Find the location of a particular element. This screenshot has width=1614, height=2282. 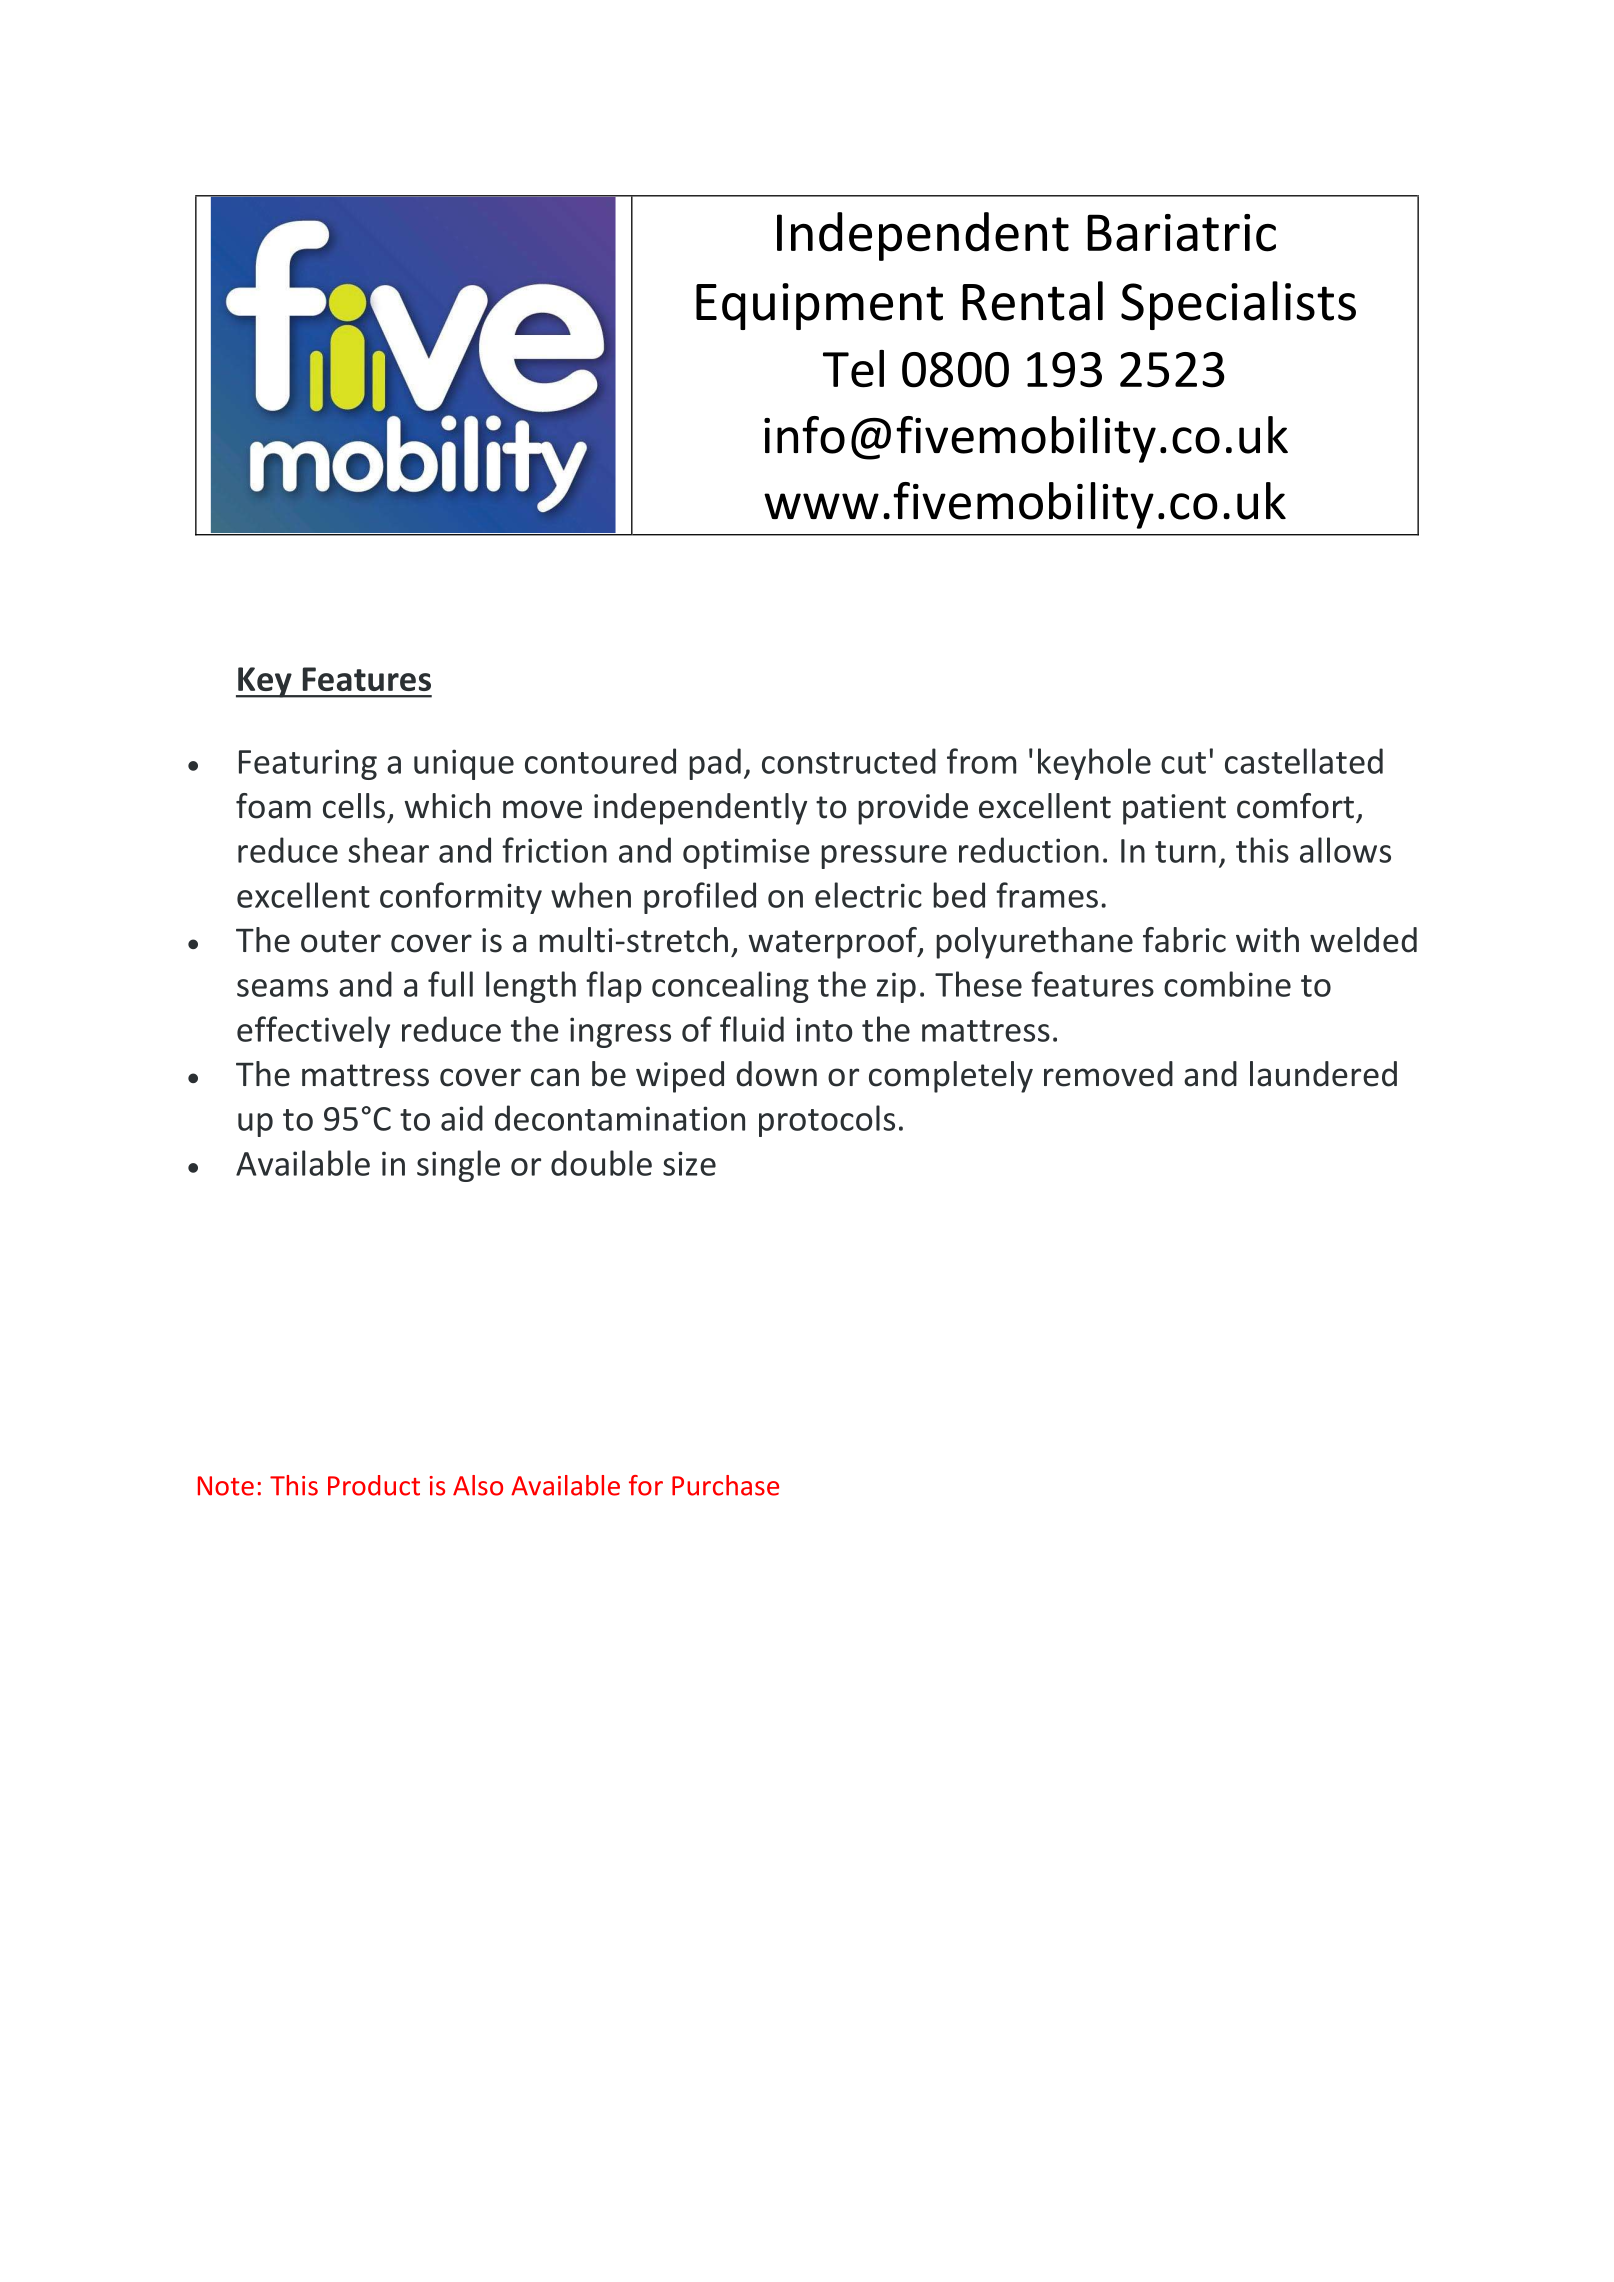

Rental is located at coordinates (1032, 301).
